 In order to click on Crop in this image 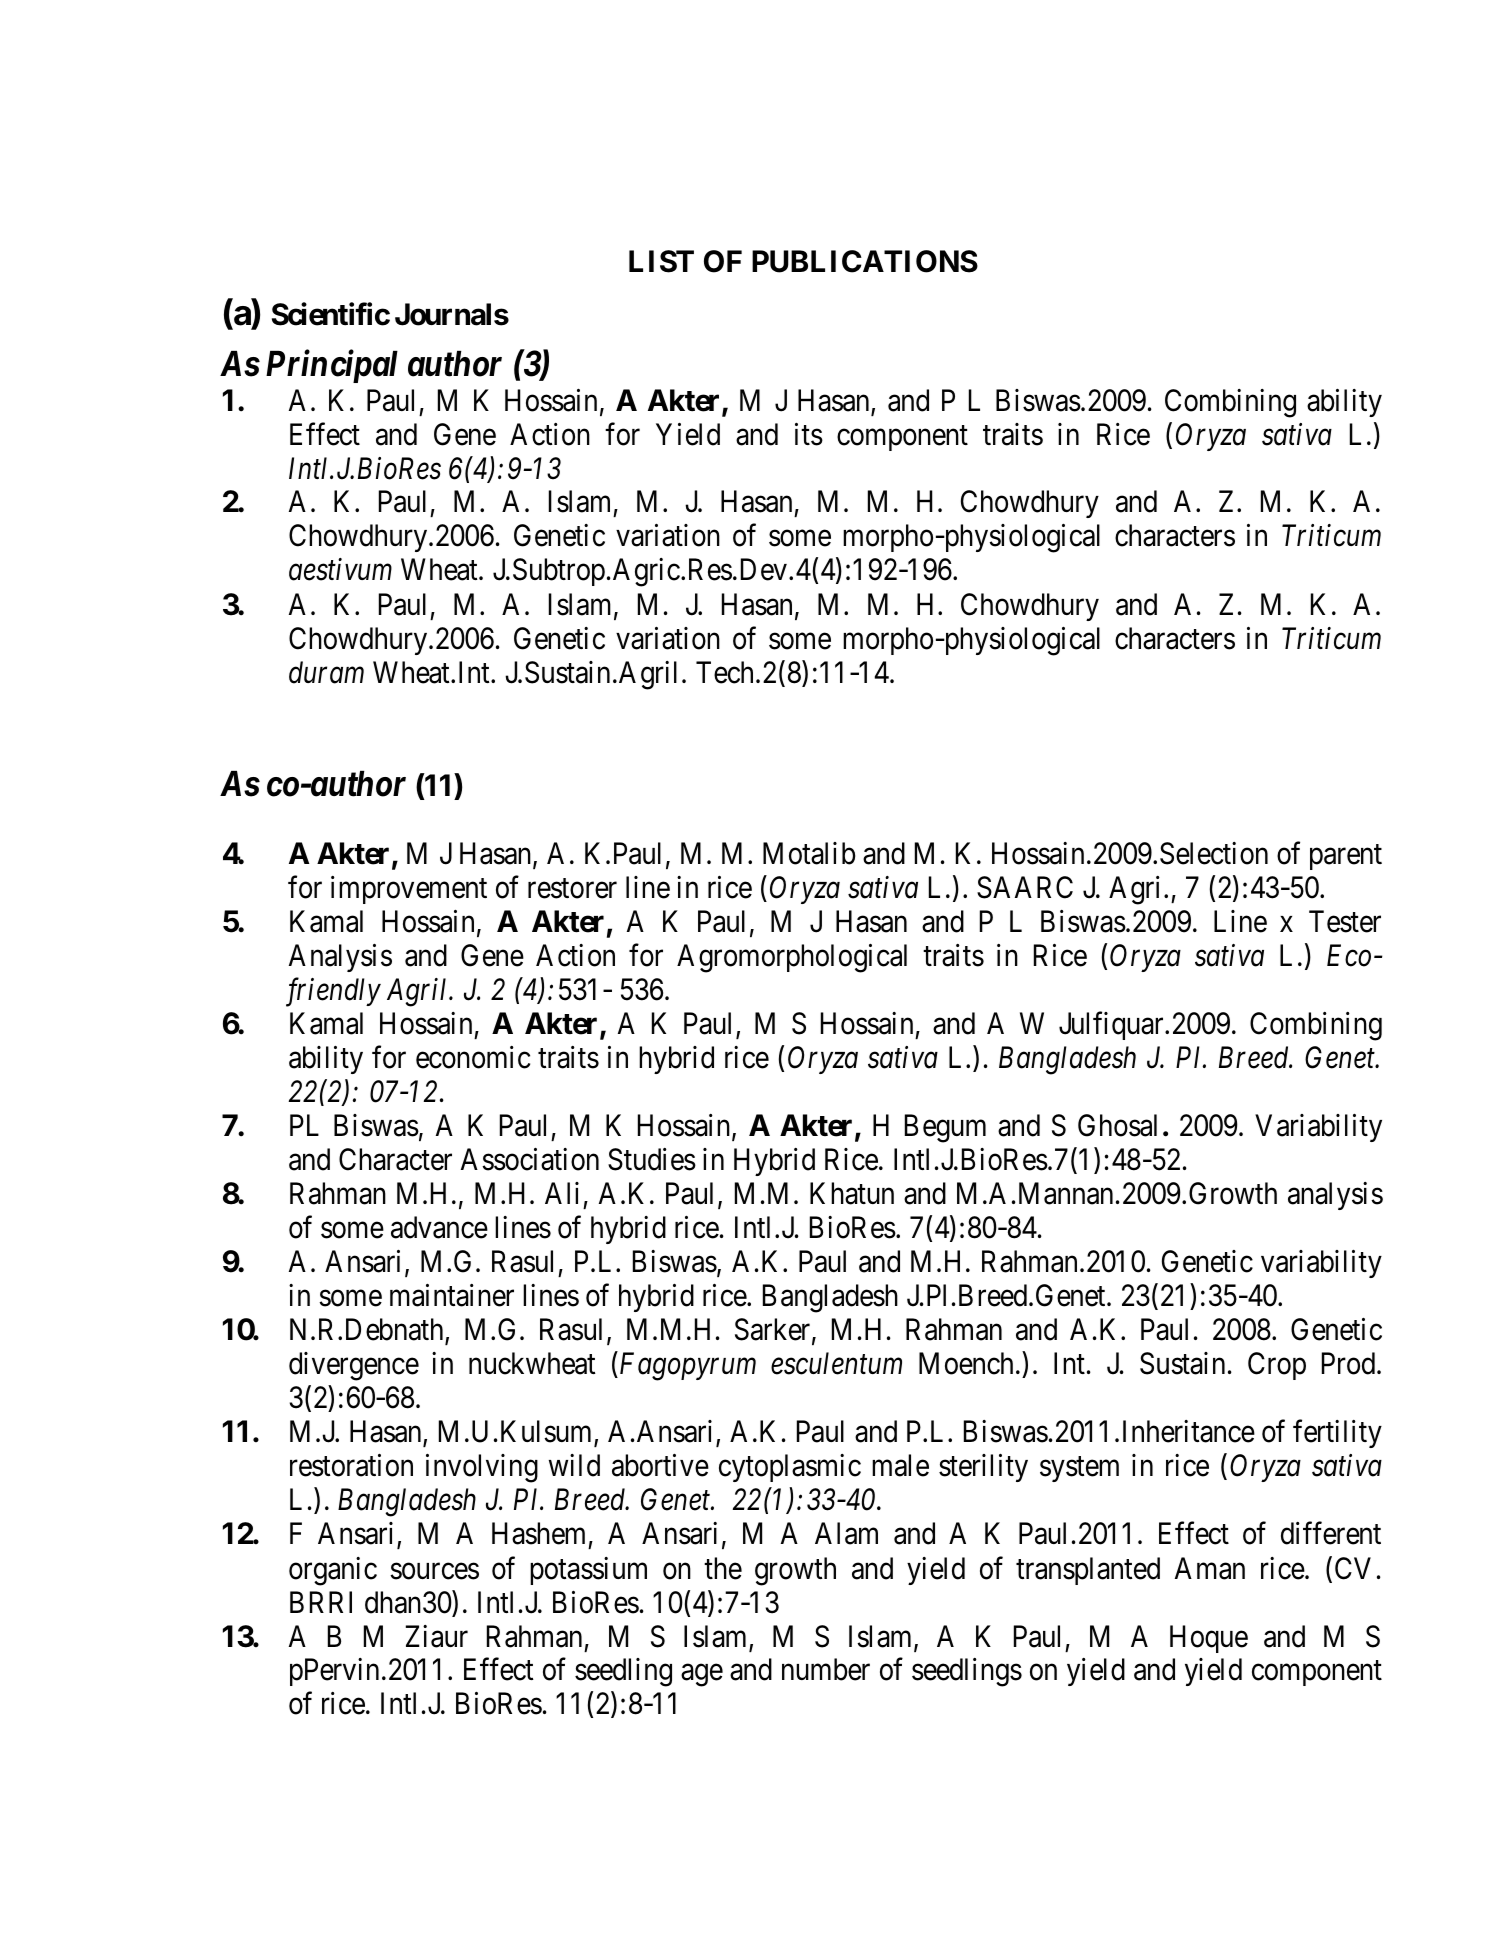, I will do `click(1277, 1366)`.
